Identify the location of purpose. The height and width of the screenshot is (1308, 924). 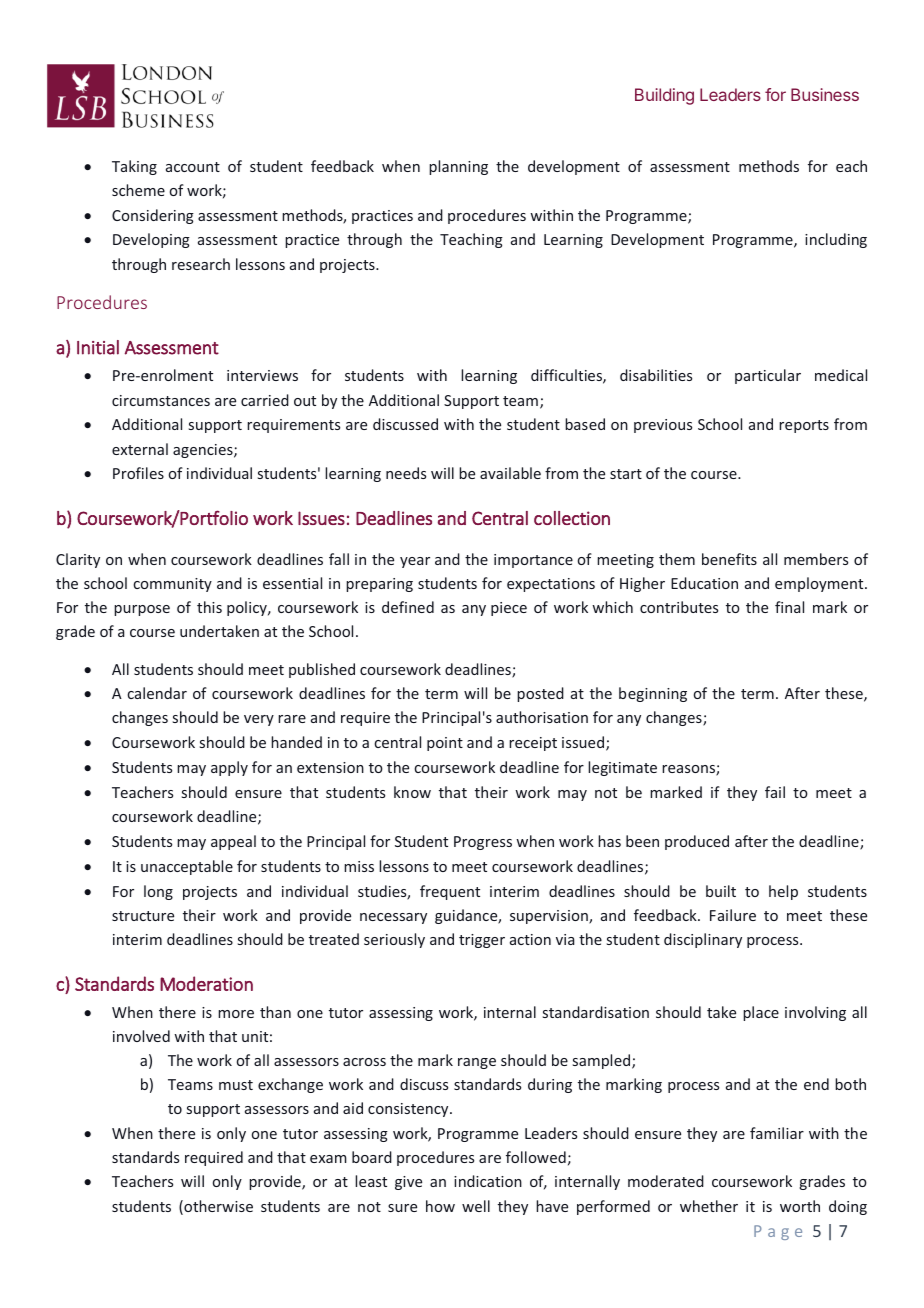
(142, 610).
